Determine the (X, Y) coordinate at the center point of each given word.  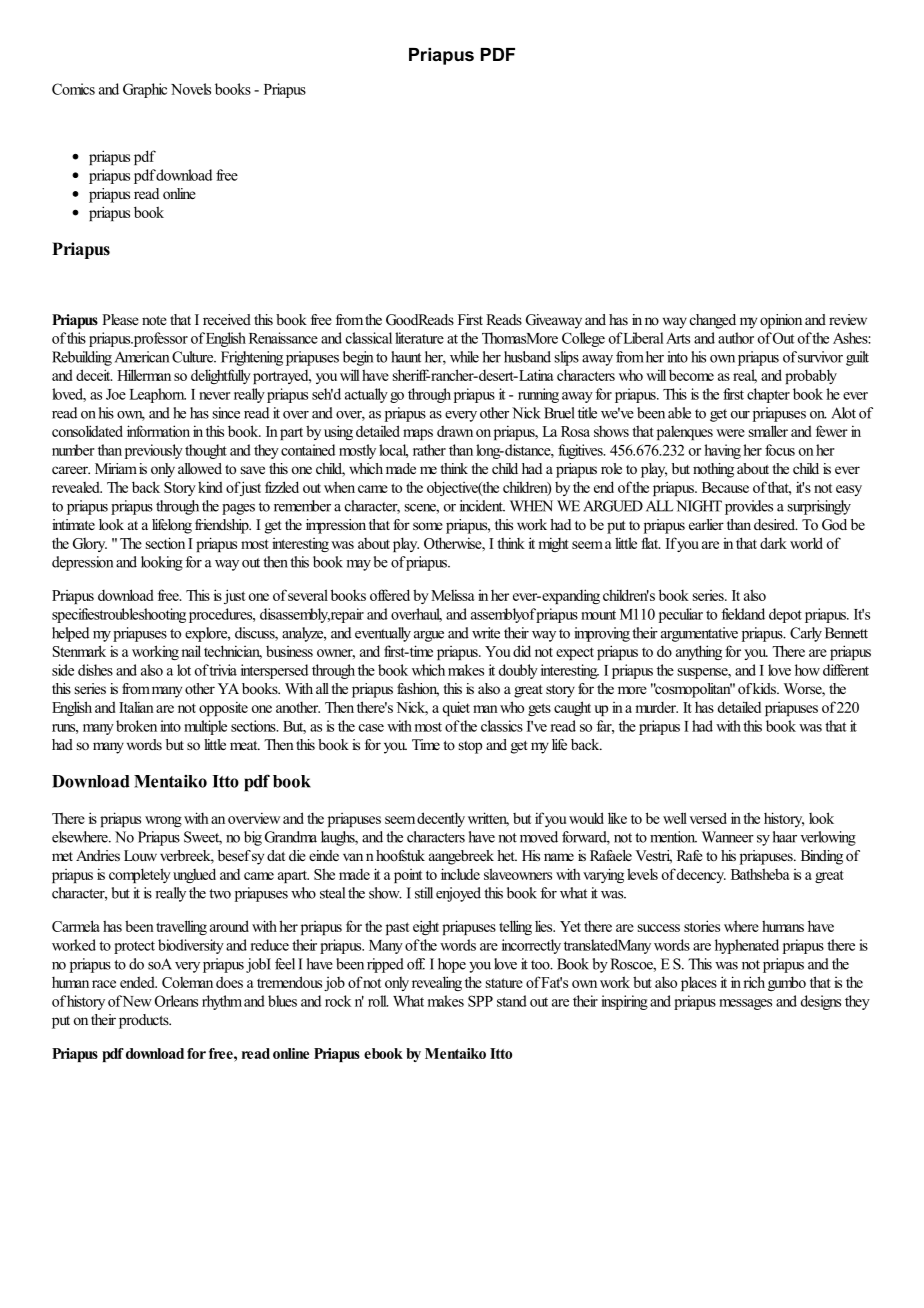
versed (708, 818)
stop (470, 747)
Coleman (187, 982)
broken (136, 726)
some (428, 526)
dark (773, 543)
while (464, 357)
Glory (90, 545)
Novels (191, 89)
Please (120, 319)
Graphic (145, 90)
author (736, 338)
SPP (480, 1001)
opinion (781, 321)
